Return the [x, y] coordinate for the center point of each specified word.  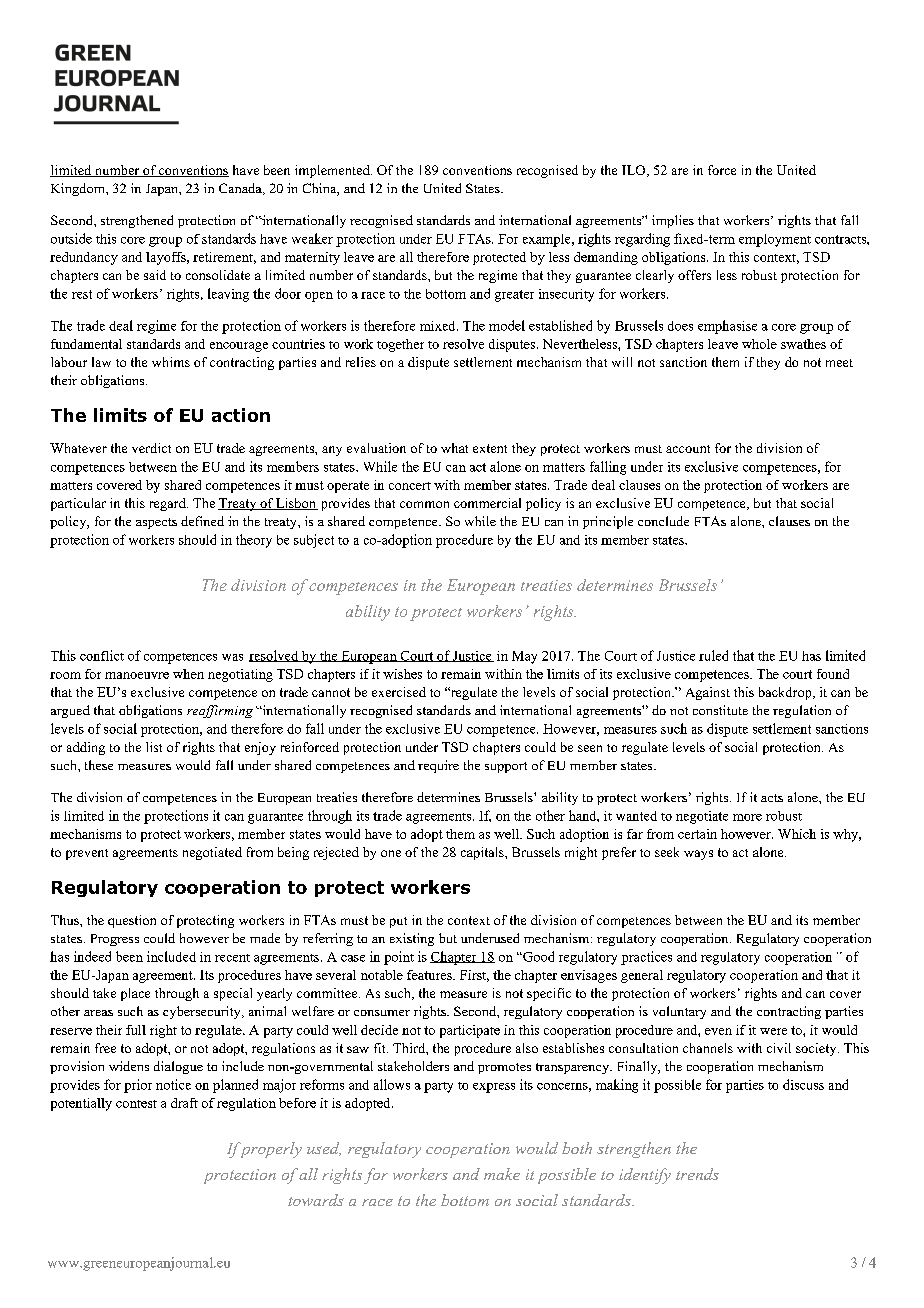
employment [775, 240]
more [747, 817]
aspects [156, 523]
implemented [333, 171]
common [424, 504]
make [502, 1174]
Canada [241, 189]
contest [136, 1104]
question [132, 921]
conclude [663, 521]
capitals [483, 853]
